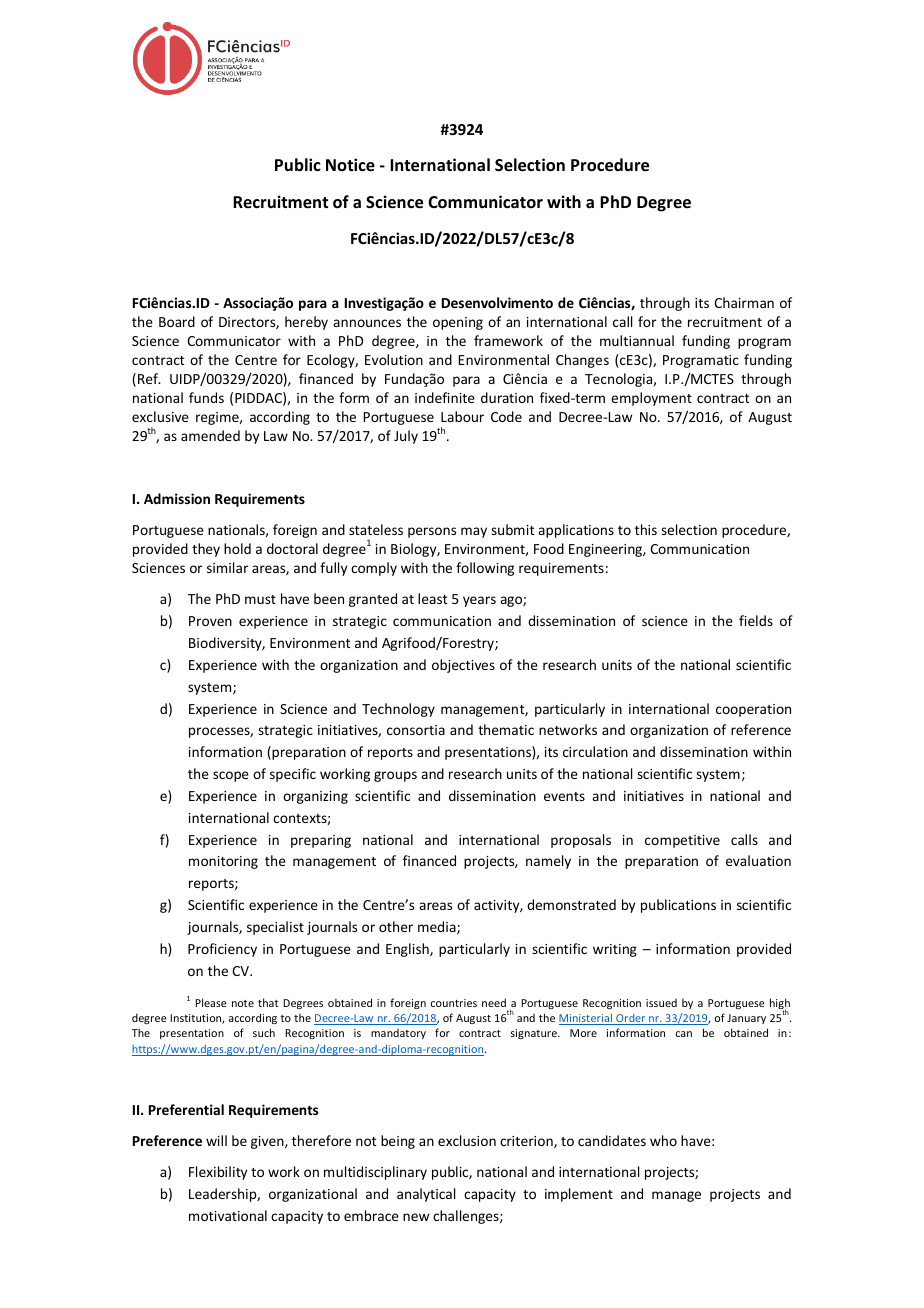 The height and width of the image is (1308, 924). I want to click on amended, so click(210, 435).
